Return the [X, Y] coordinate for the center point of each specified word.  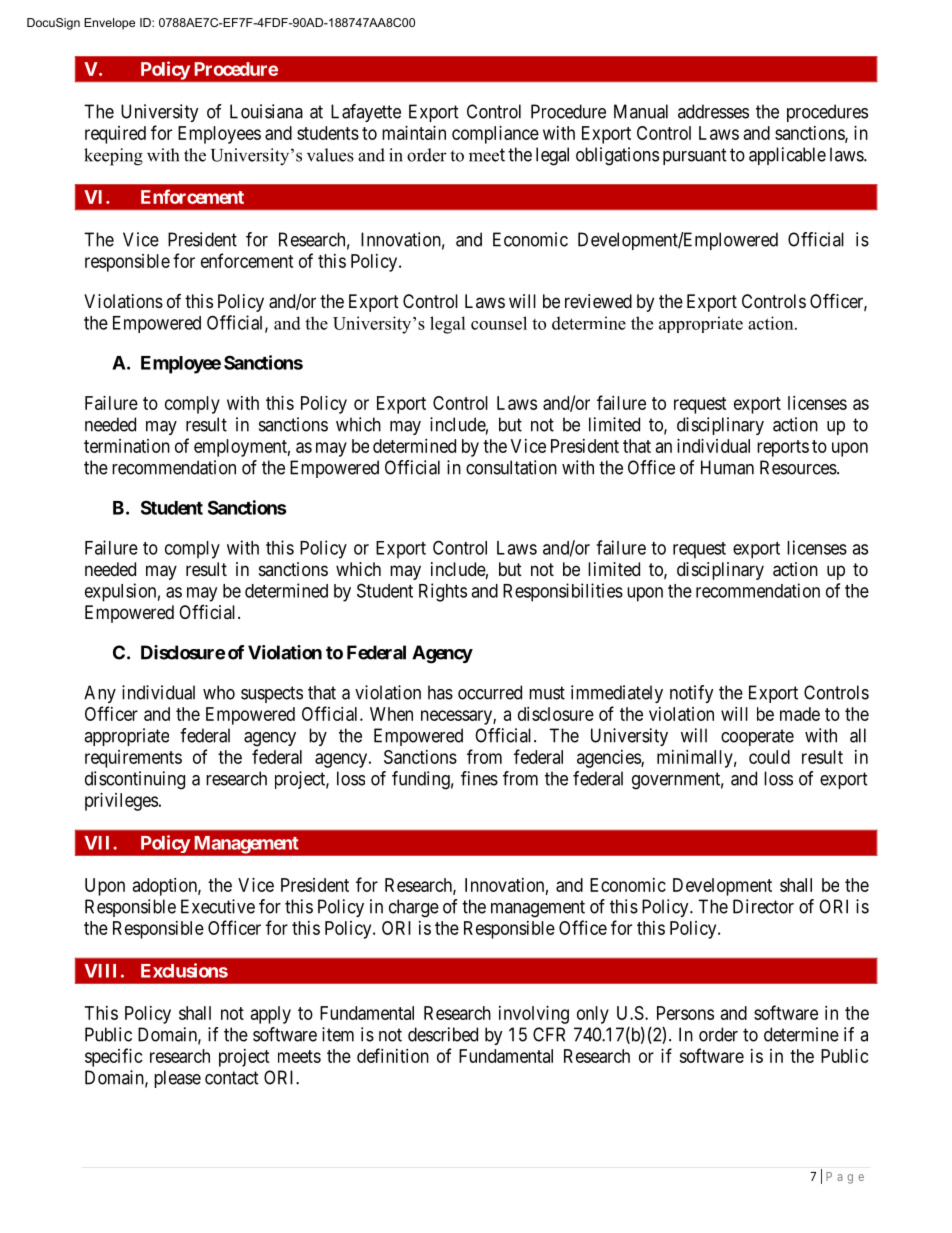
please [177, 1079]
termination [127, 446]
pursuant [695, 156]
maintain [414, 133]
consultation [511, 467]
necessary [457, 717]
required [115, 135]
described [443, 1034]
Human [727, 467]
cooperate [757, 737]
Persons [685, 1013]
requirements [133, 759]
